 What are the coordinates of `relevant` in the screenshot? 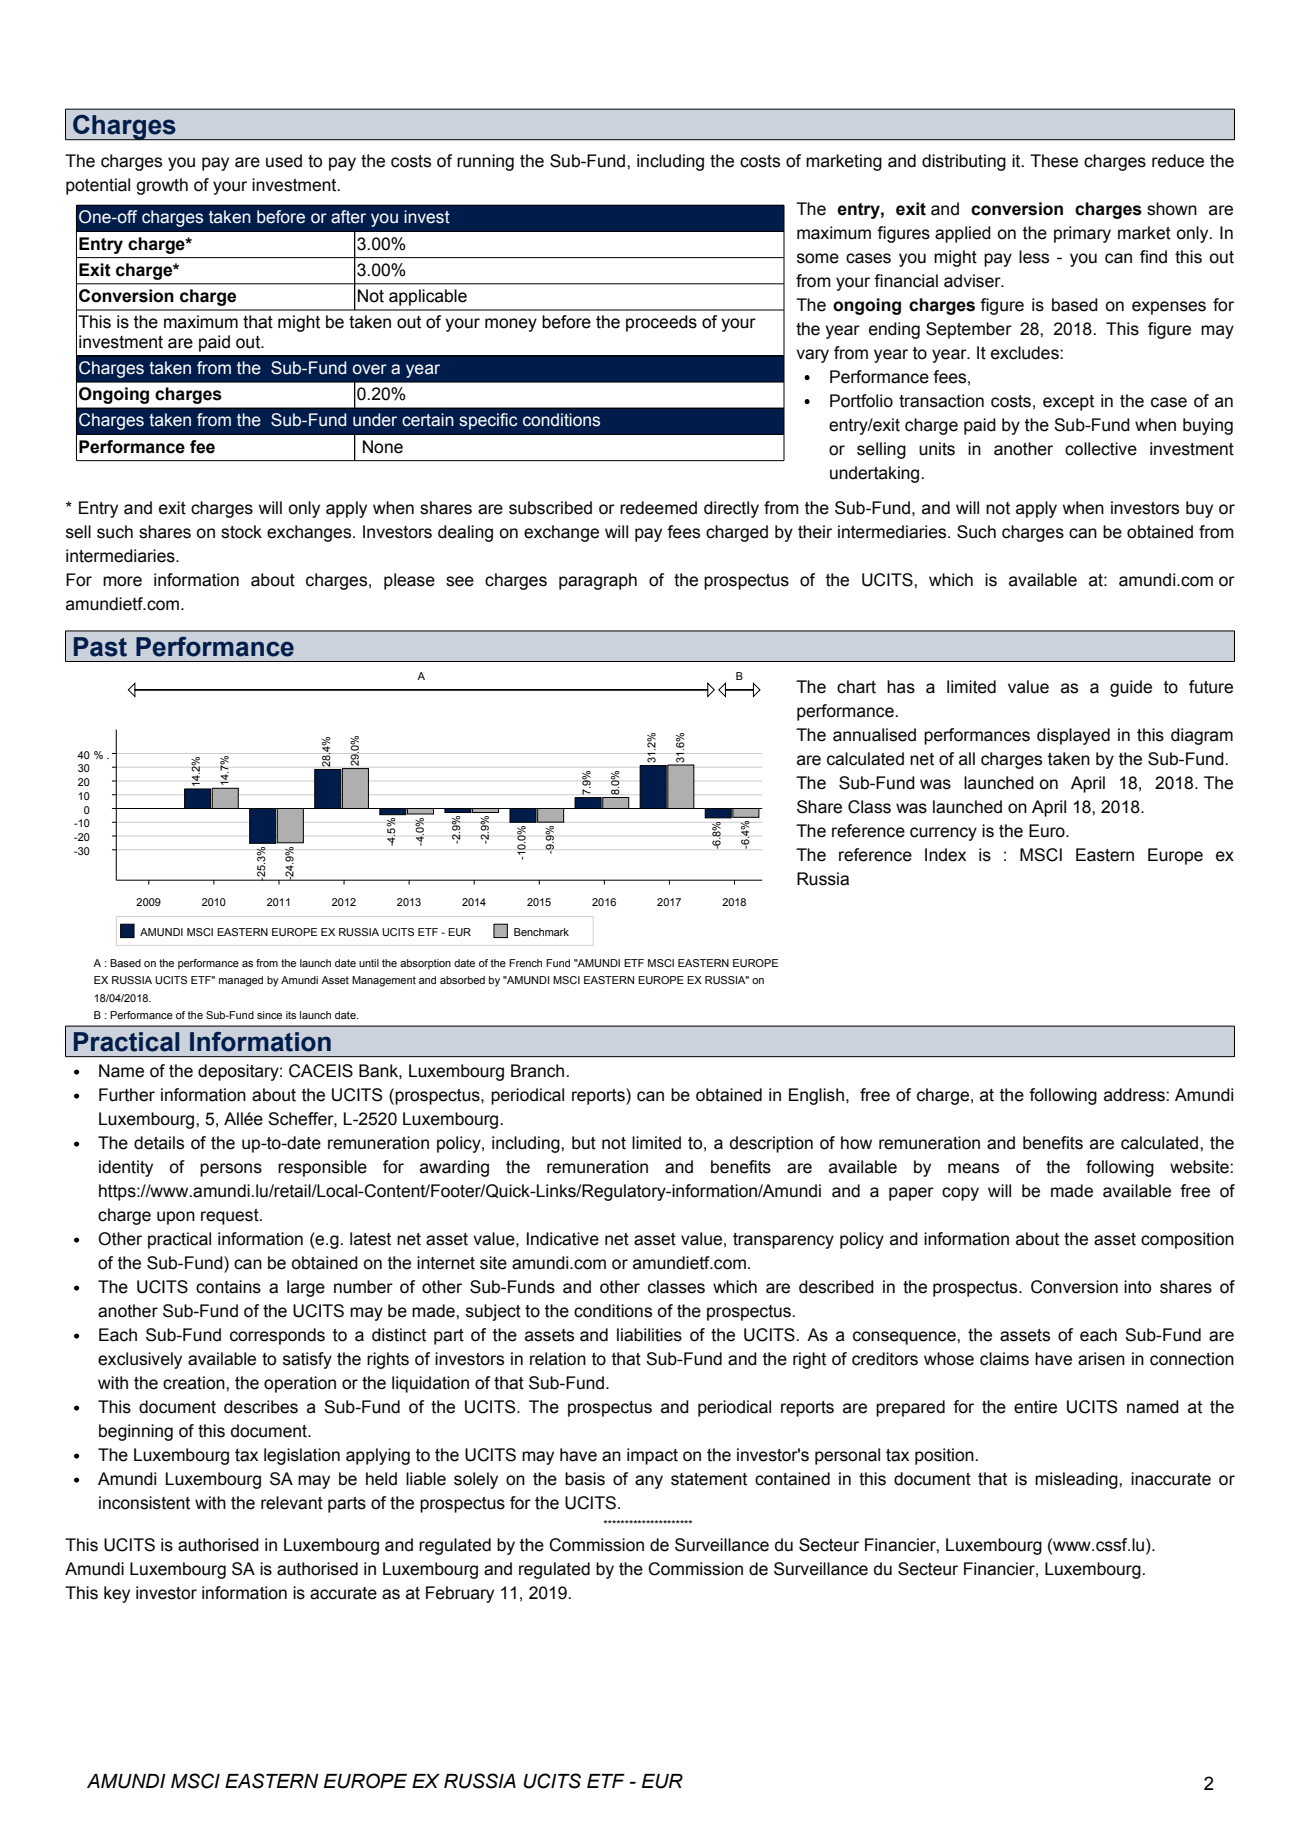 It's located at (292, 1503).
